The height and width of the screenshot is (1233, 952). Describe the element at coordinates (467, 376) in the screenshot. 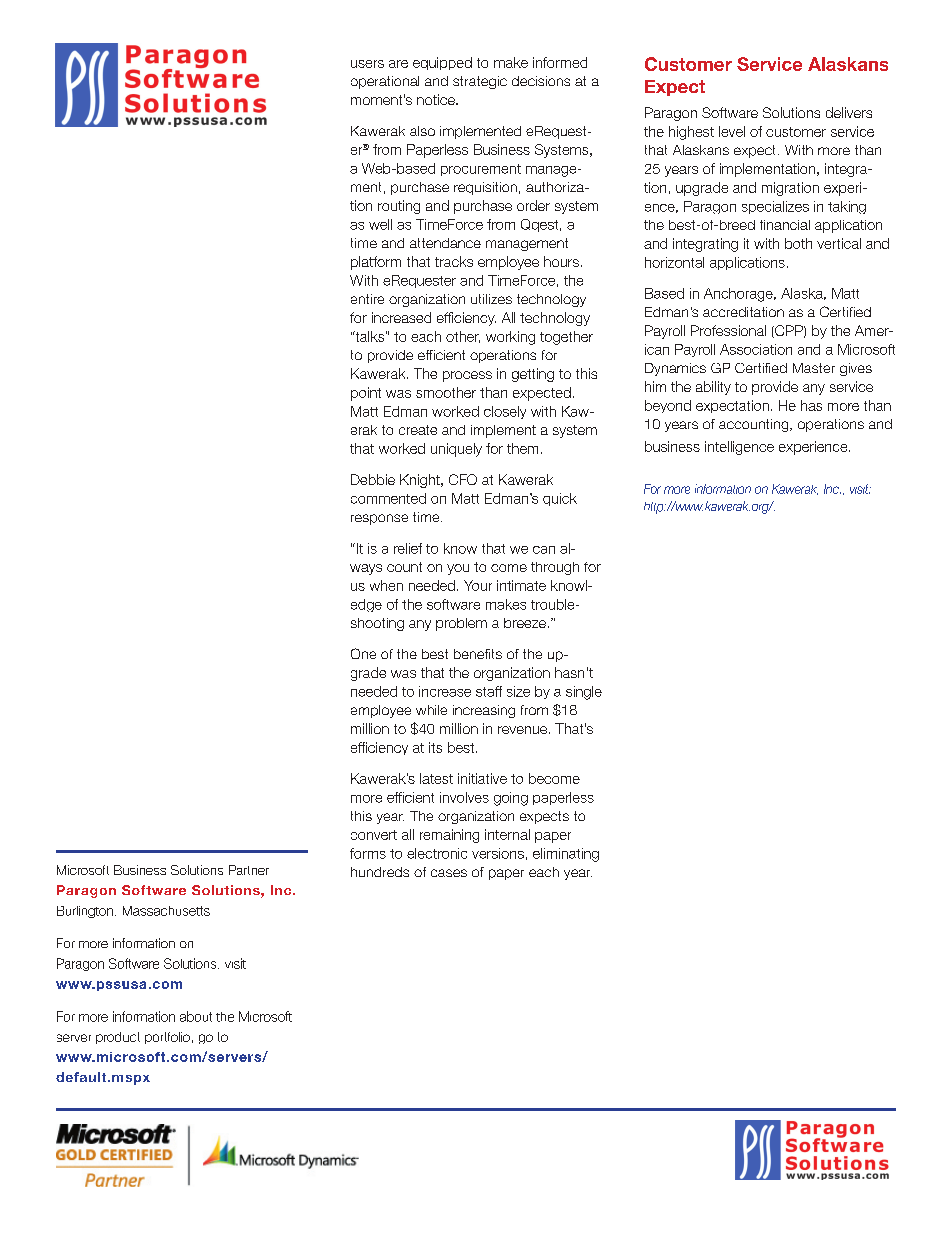

I see `process` at that location.
